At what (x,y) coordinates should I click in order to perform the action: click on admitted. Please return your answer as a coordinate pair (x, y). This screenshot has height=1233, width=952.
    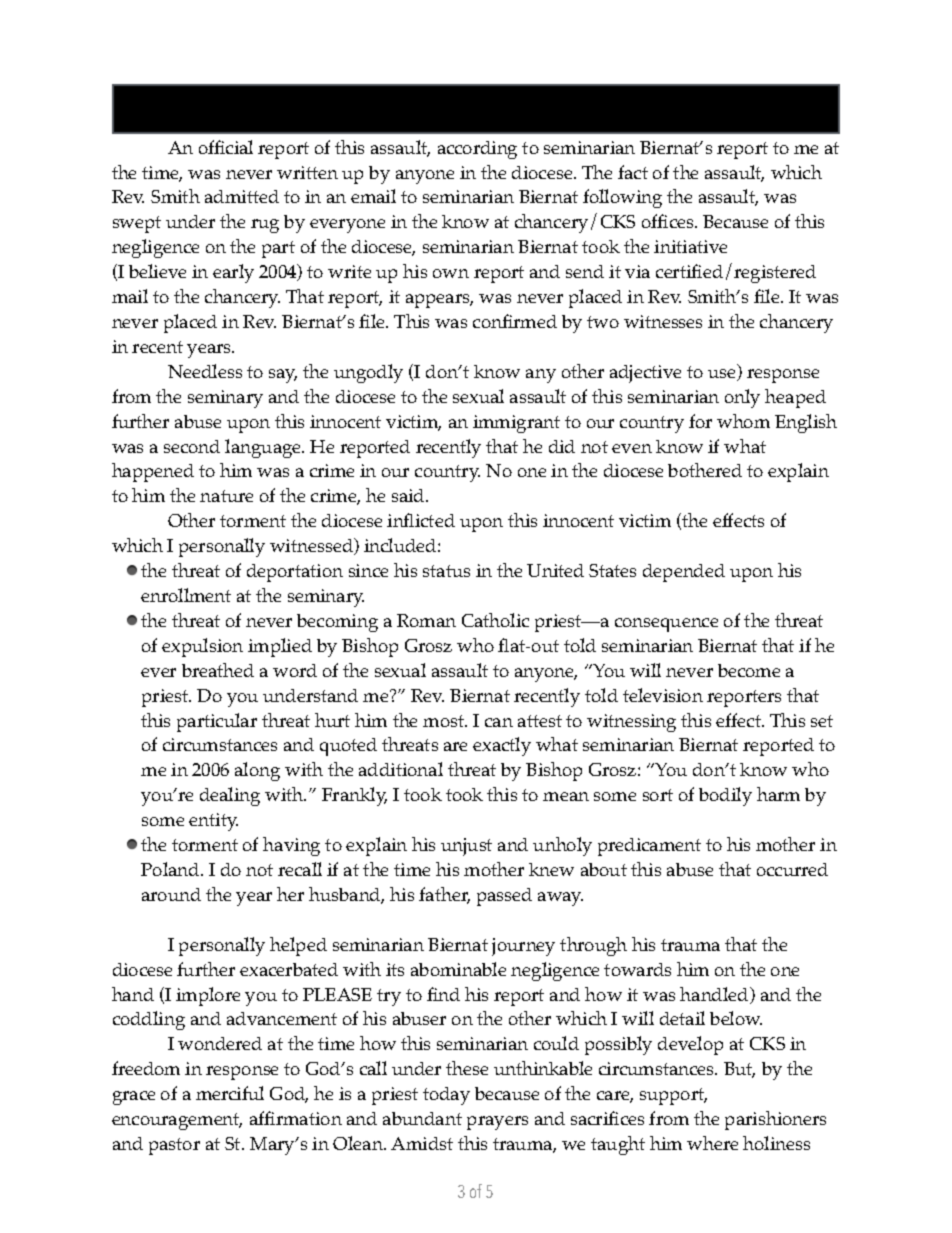
    Looking at the image, I should click on (242, 196).
